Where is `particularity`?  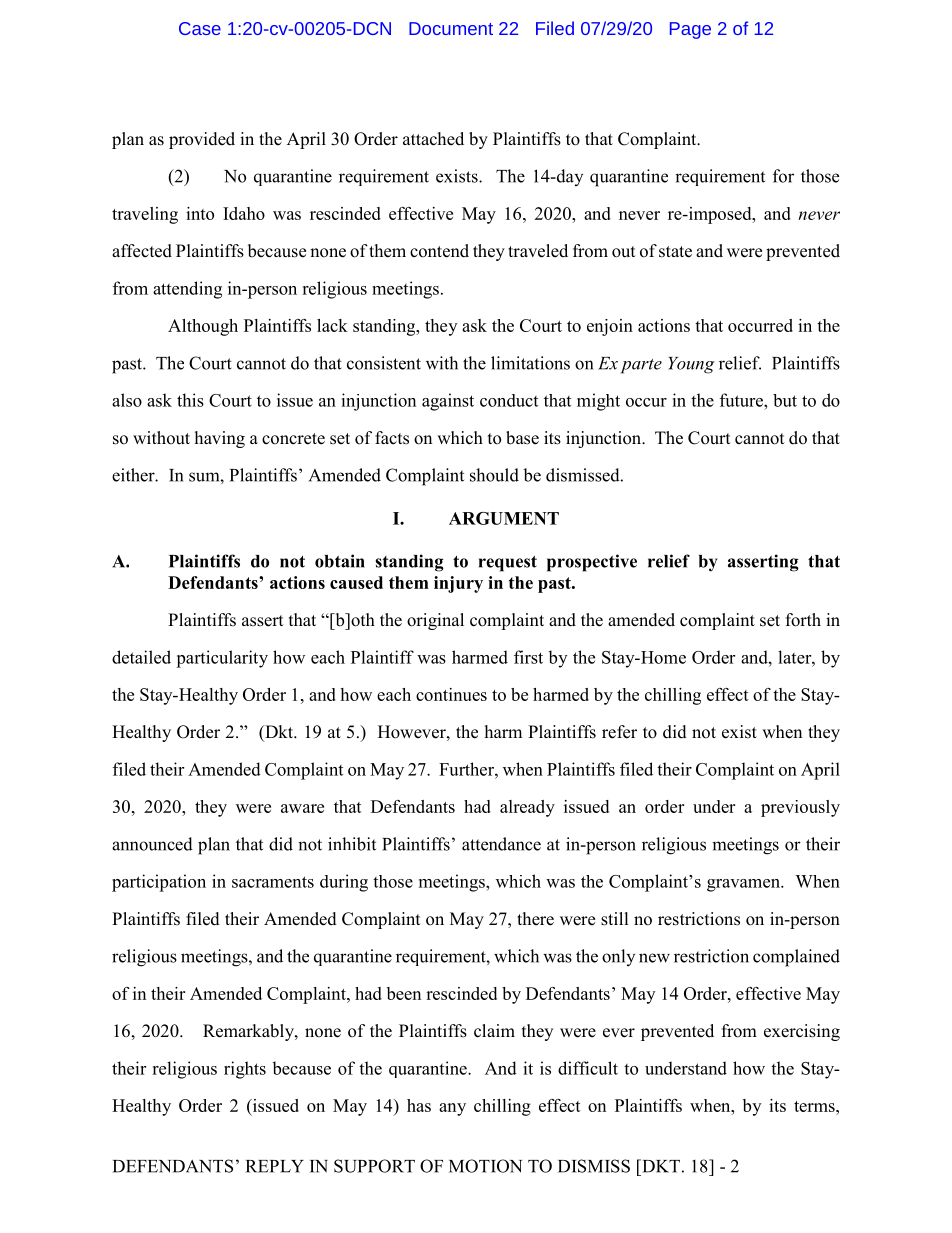
particularity is located at coordinates (222, 659).
